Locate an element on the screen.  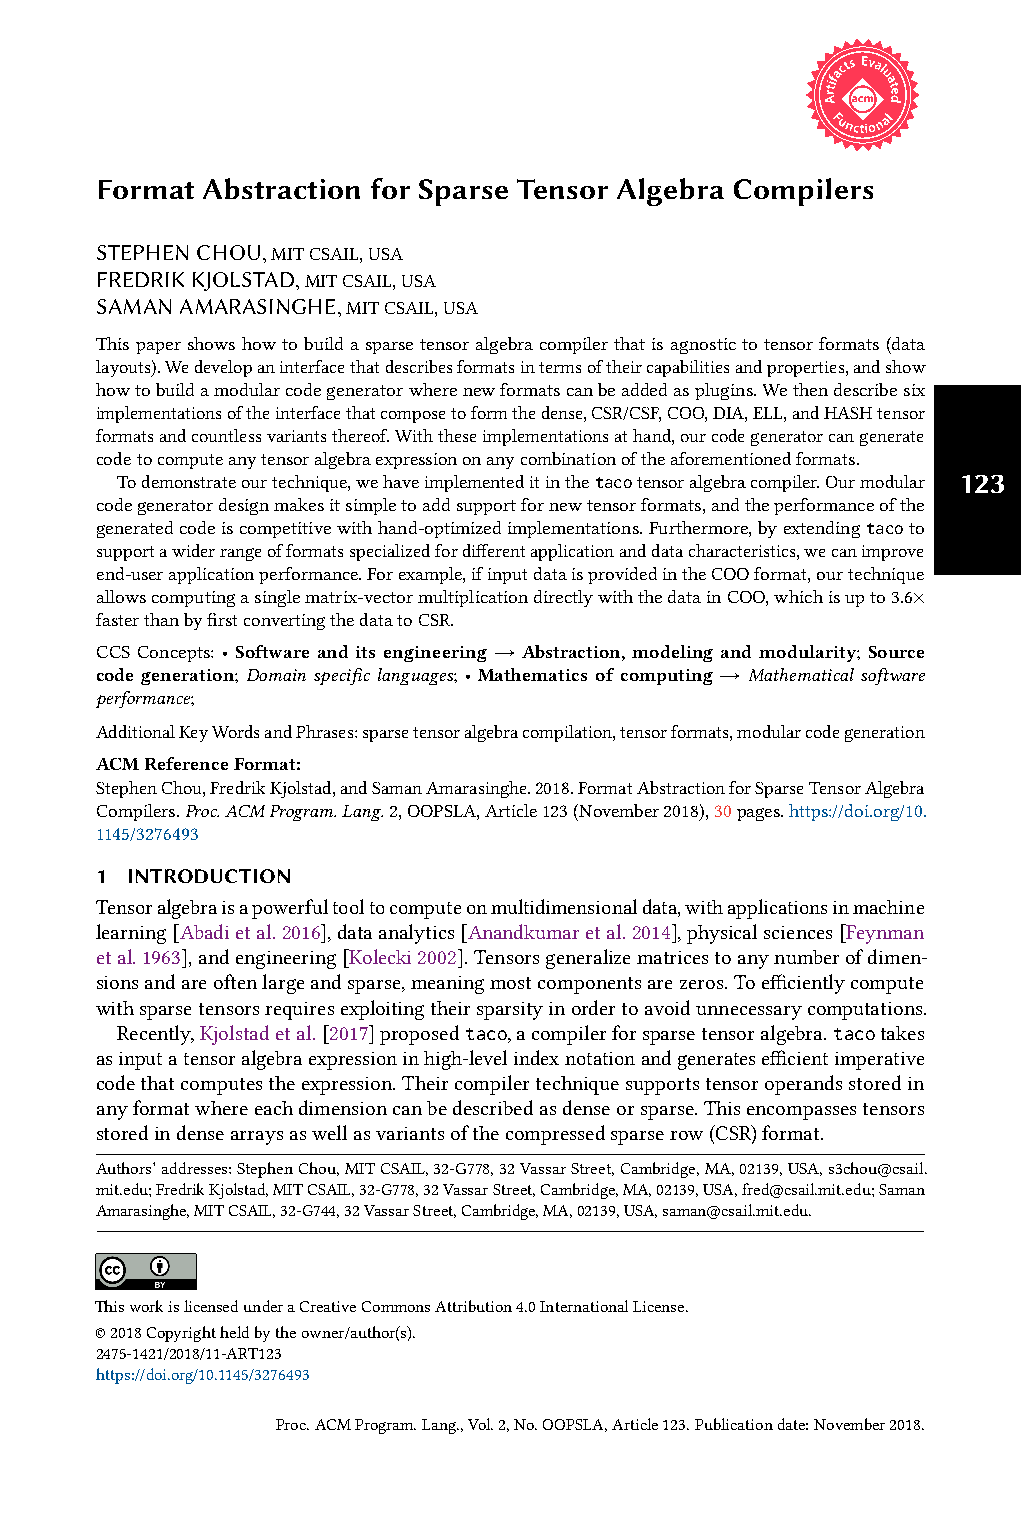
Vol is located at coordinates (480, 1424).
